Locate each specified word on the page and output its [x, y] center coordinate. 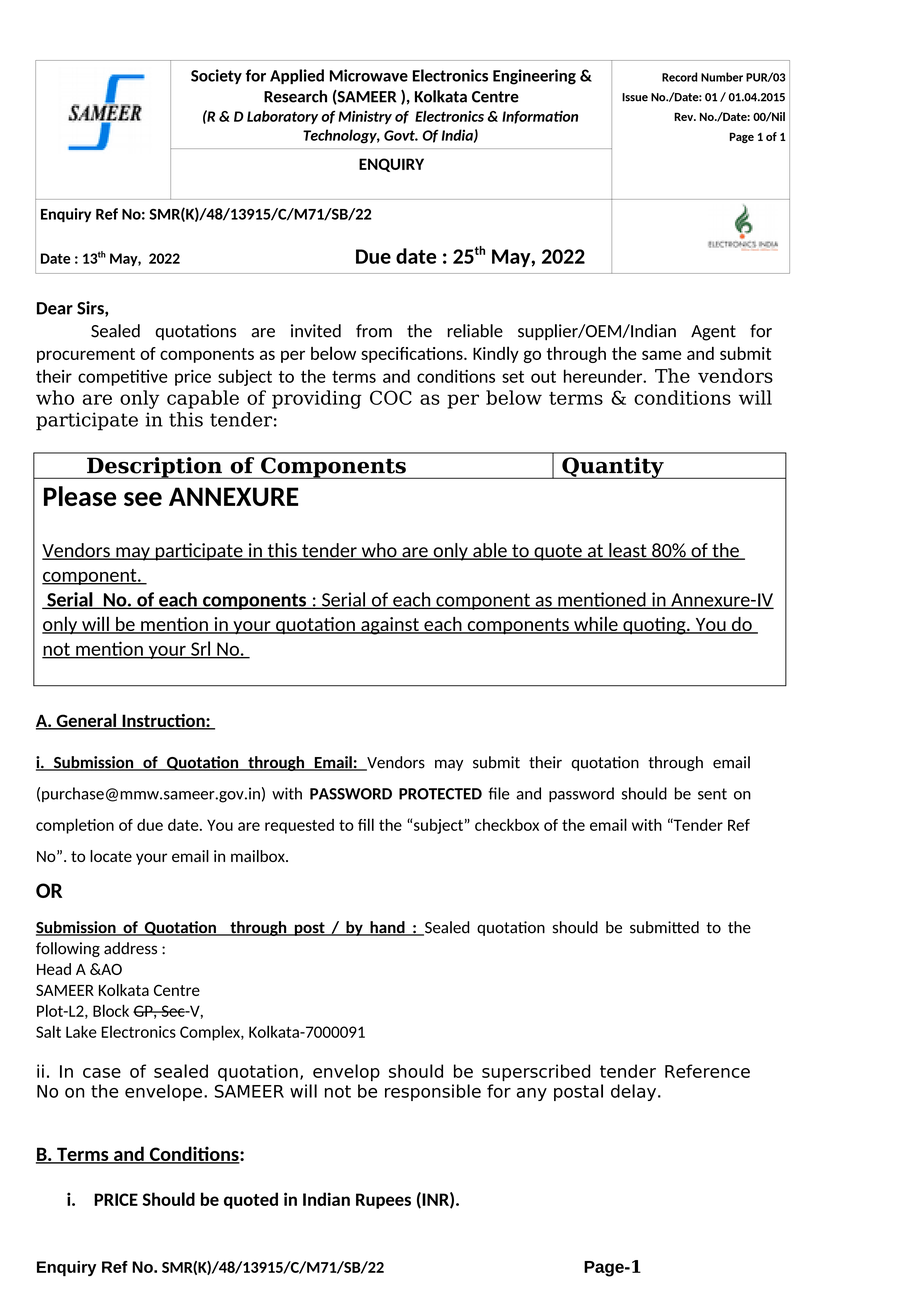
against [390, 626]
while [596, 625]
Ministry [365, 117]
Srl [201, 649]
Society [216, 76]
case [102, 1073]
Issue [635, 97]
